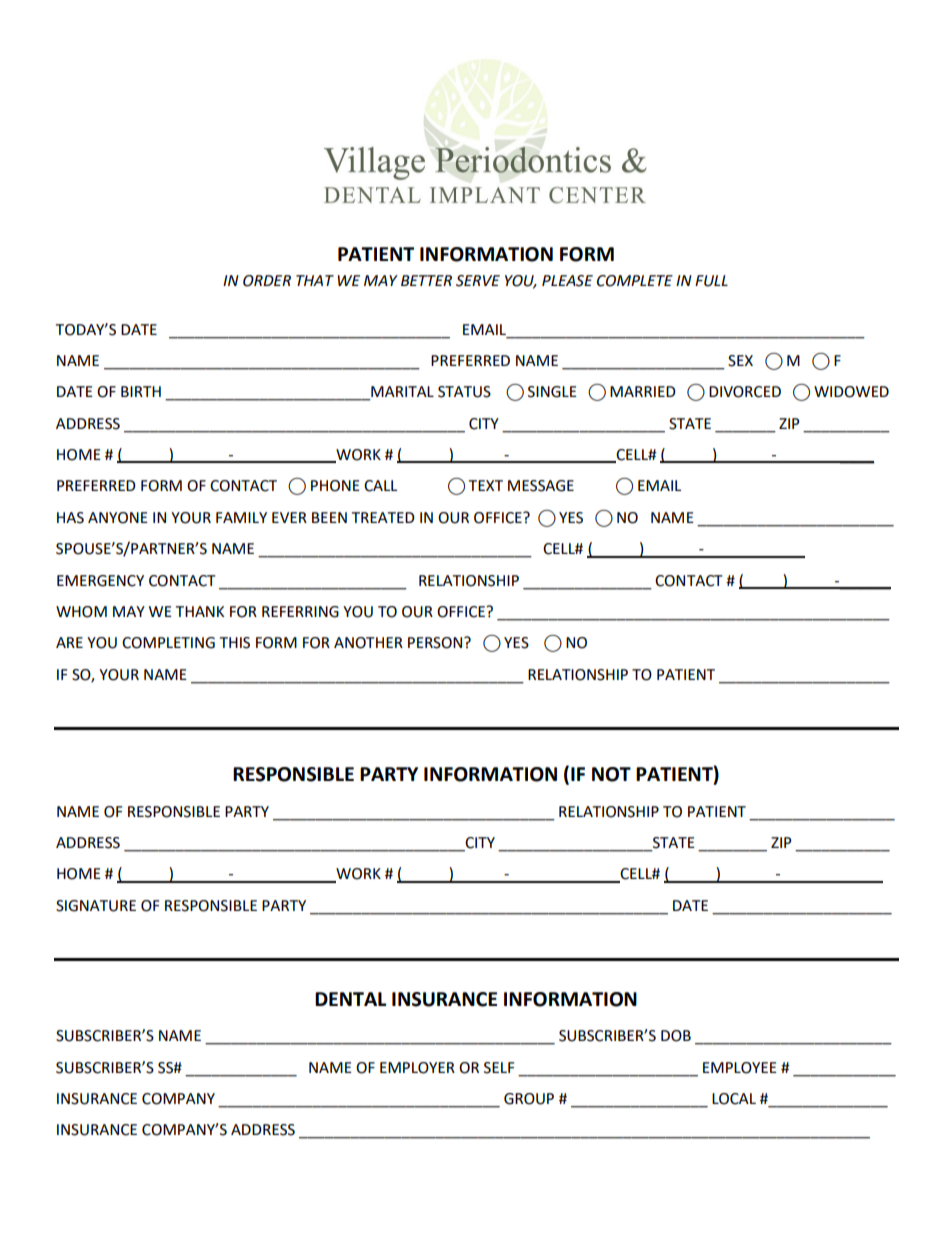  What do you see at coordinates (499, 1068) in the document?
I see `SELF` at bounding box center [499, 1068].
